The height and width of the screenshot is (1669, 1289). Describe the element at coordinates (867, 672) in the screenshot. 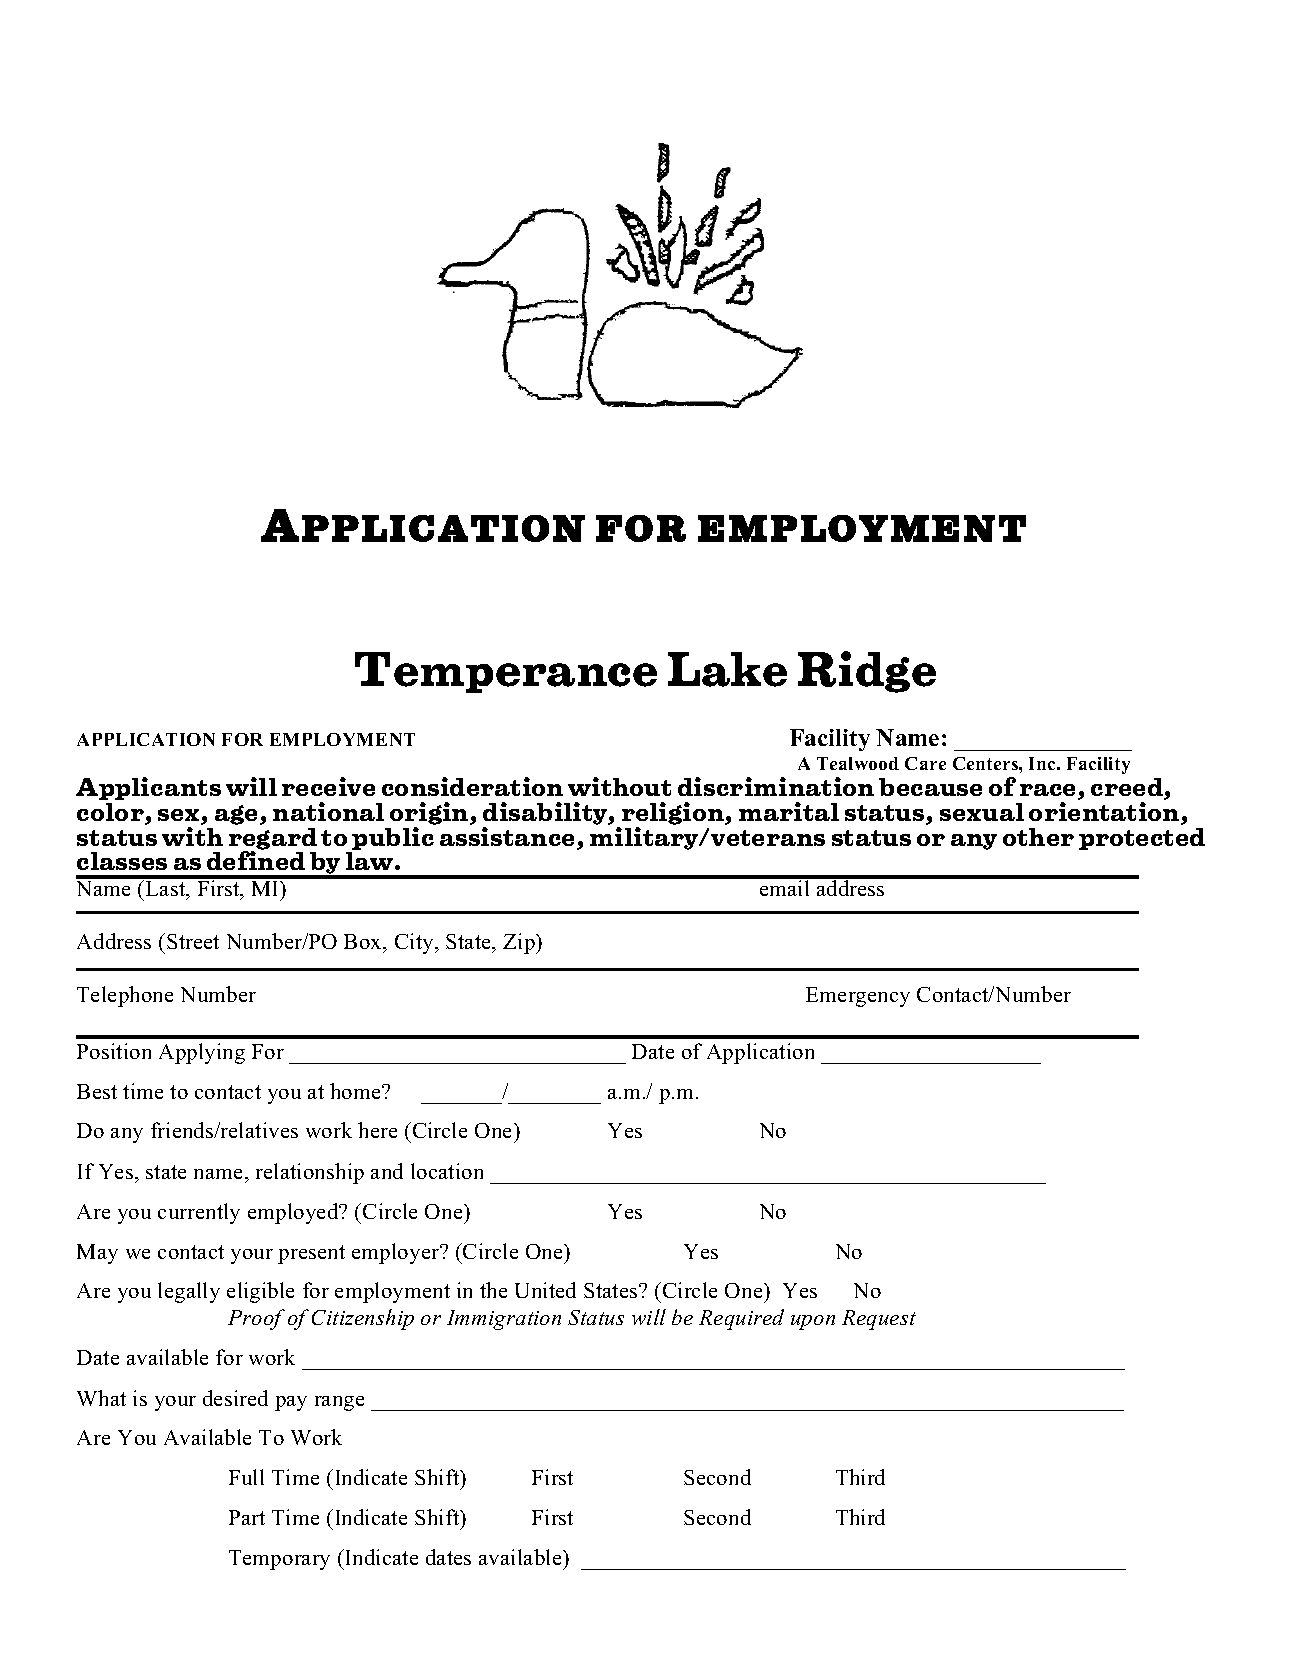

I see `Ridge` at that location.
